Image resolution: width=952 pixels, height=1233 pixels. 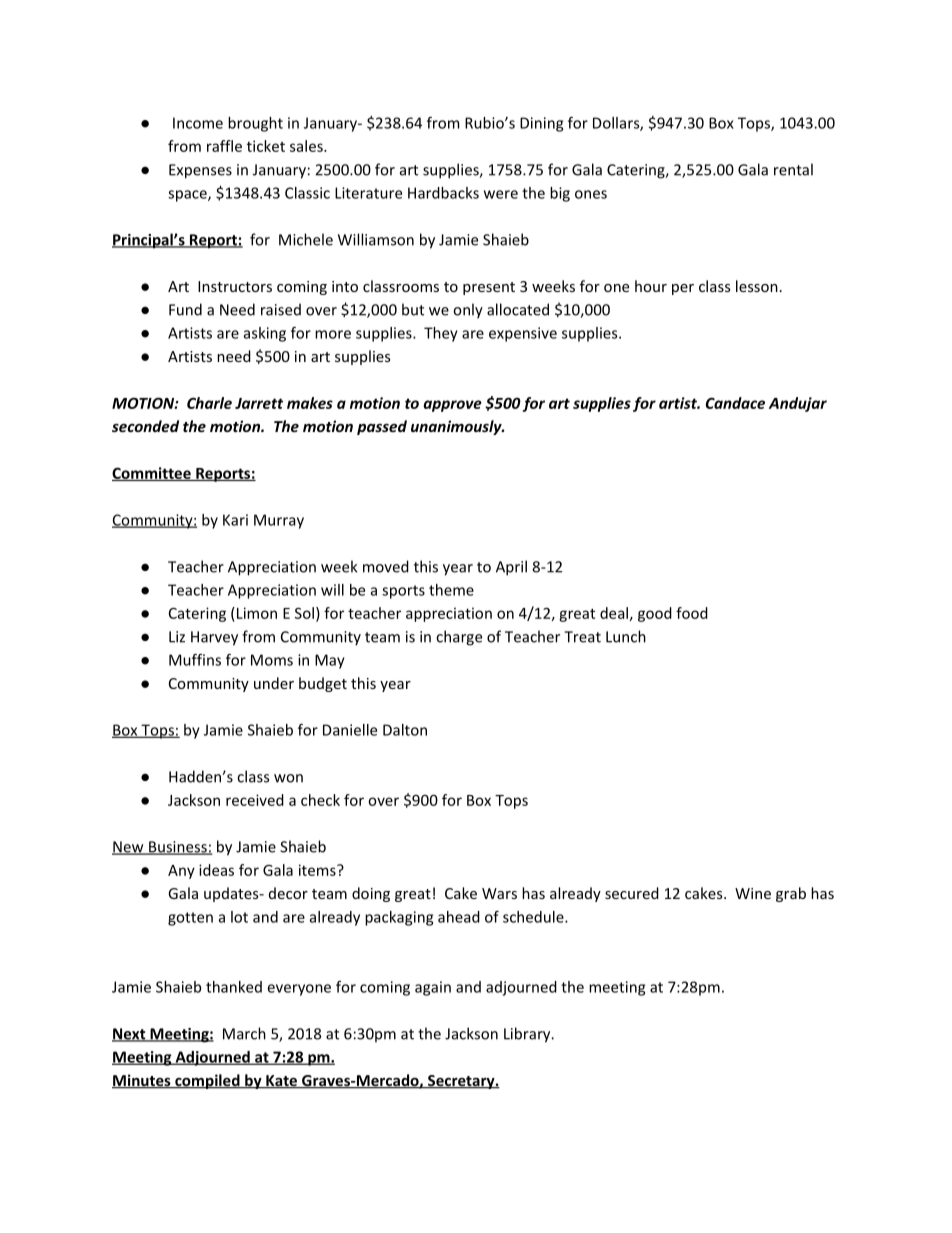 What do you see at coordinates (793, 169) in the document?
I see `rental` at bounding box center [793, 169].
